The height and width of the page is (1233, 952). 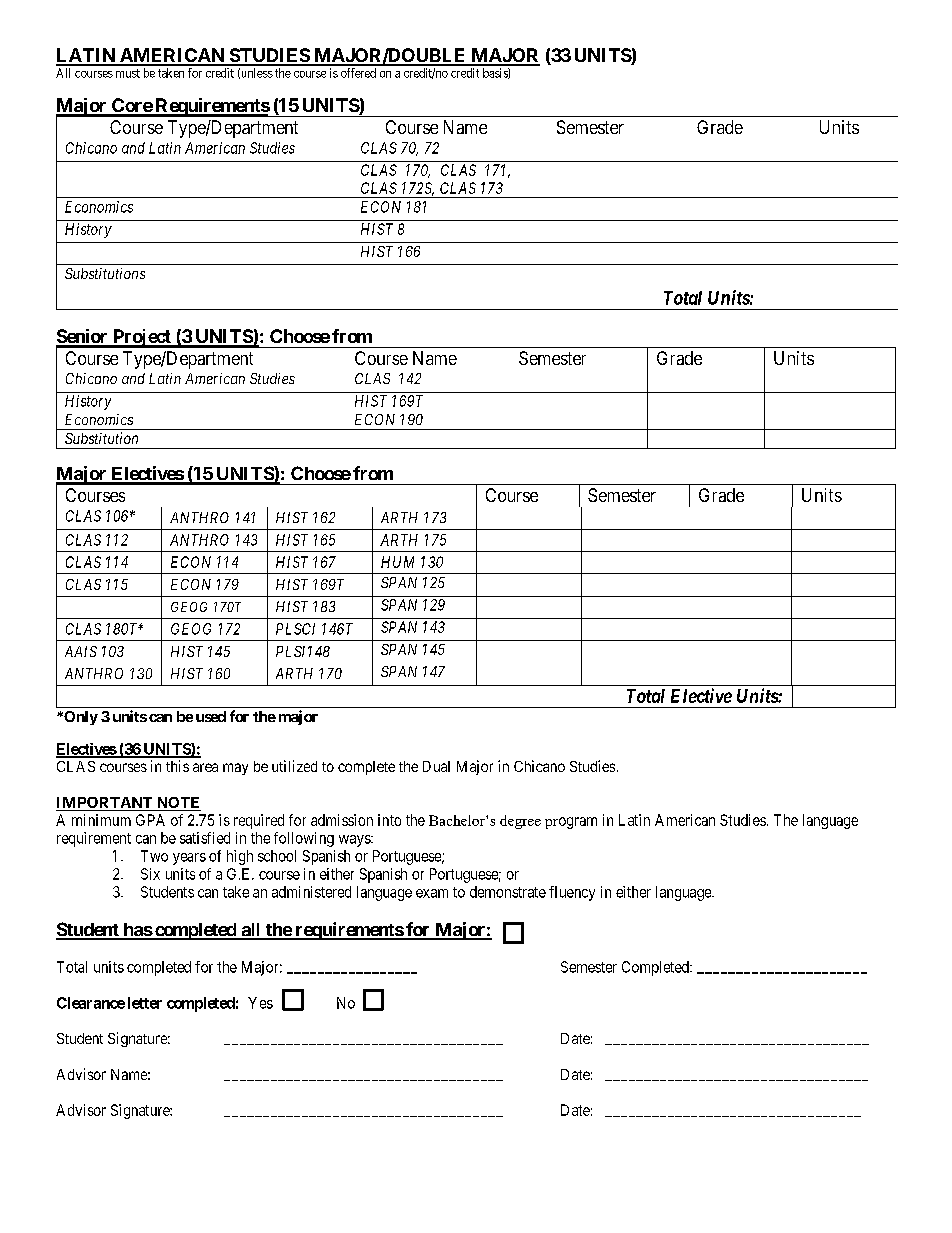 What do you see at coordinates (260, 1003) in the page?
I see `Yes` at bounding box center [260, 1003].
